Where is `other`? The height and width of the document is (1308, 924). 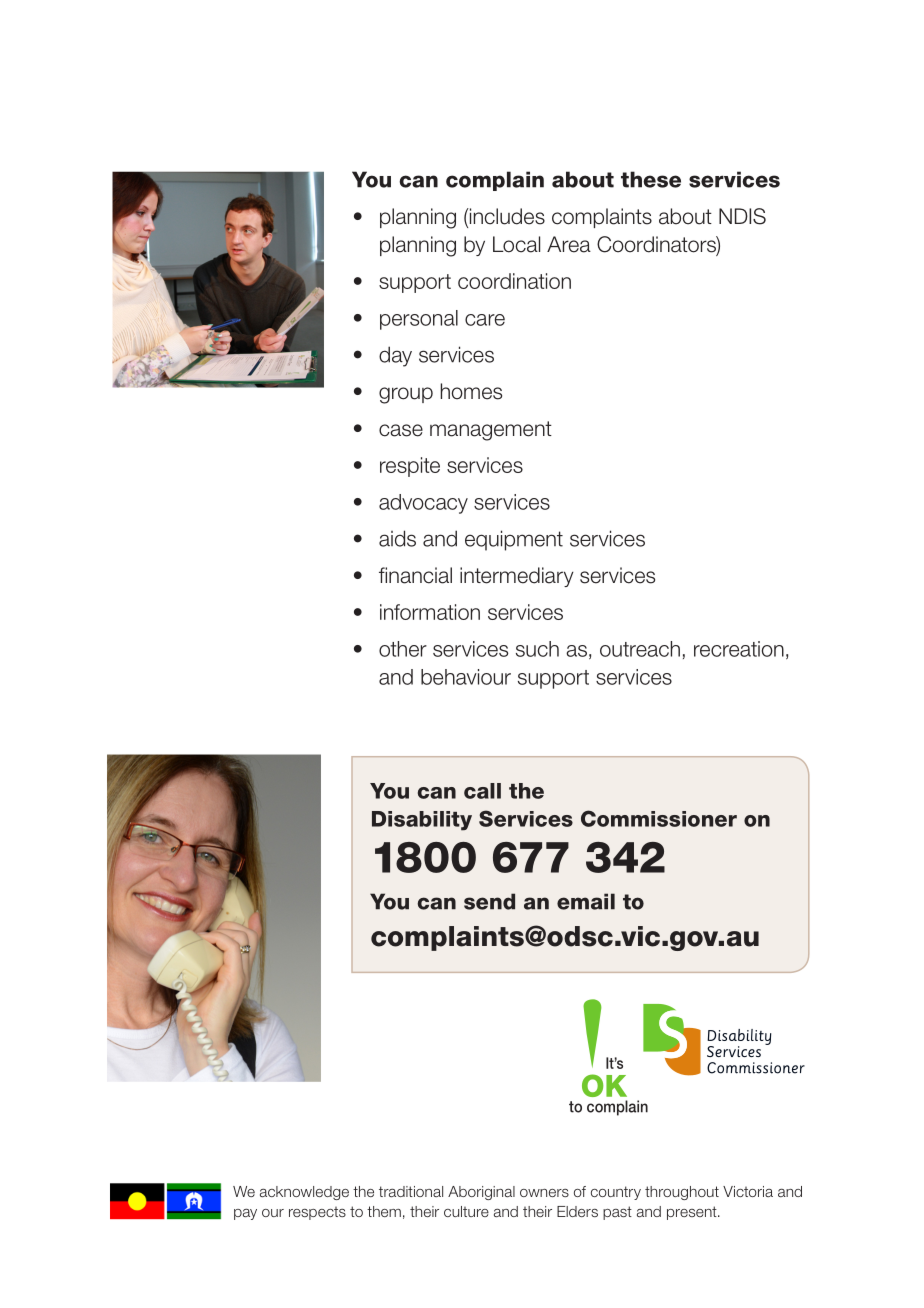 other is located at coordinates (403, 649).
